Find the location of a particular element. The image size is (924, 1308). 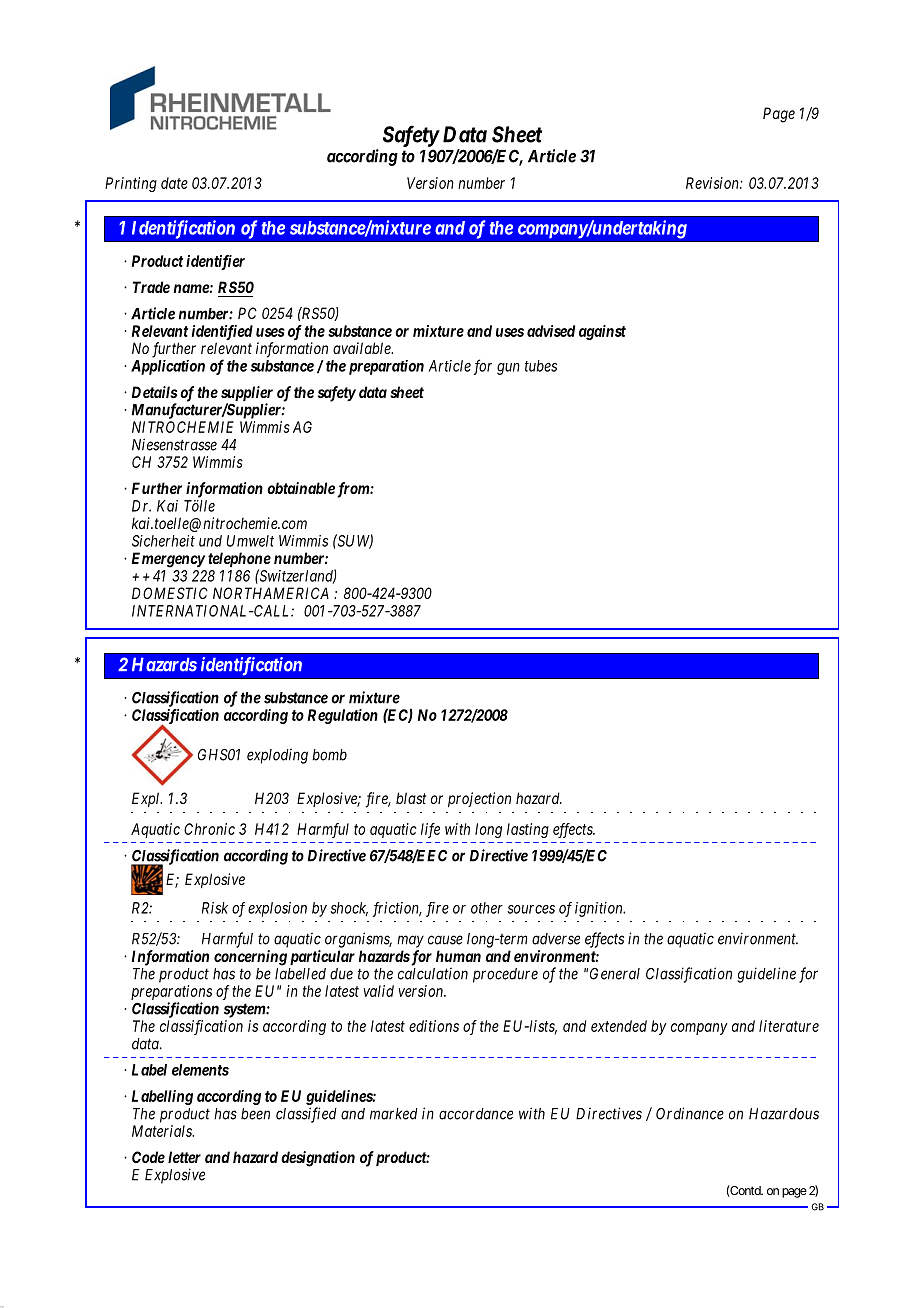

advised is located at coordinates (551, 331).
